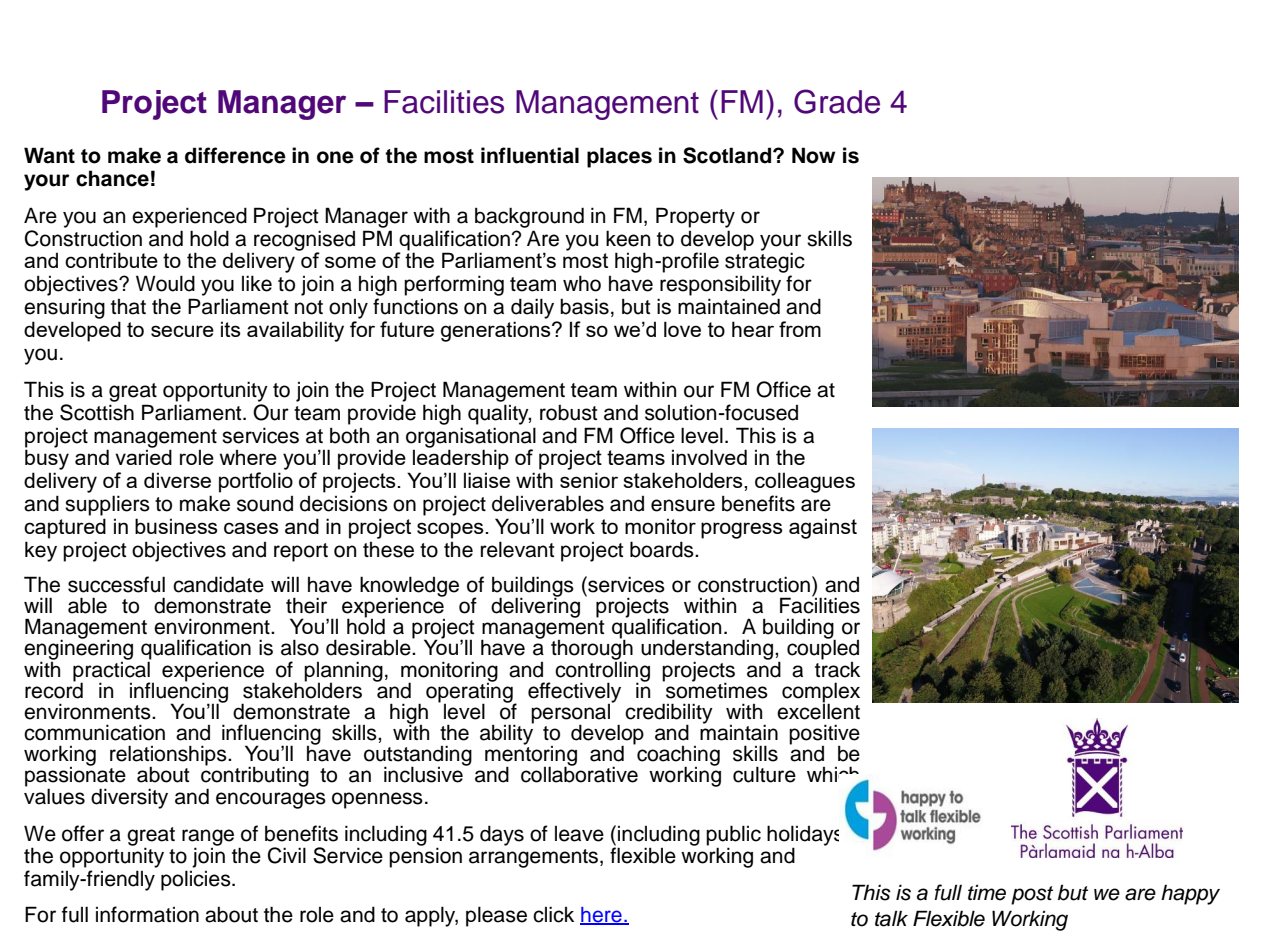 Image resolution: width=1270 pixels, height=952 pixels. I want to click on ensure, so click(683, 505).
